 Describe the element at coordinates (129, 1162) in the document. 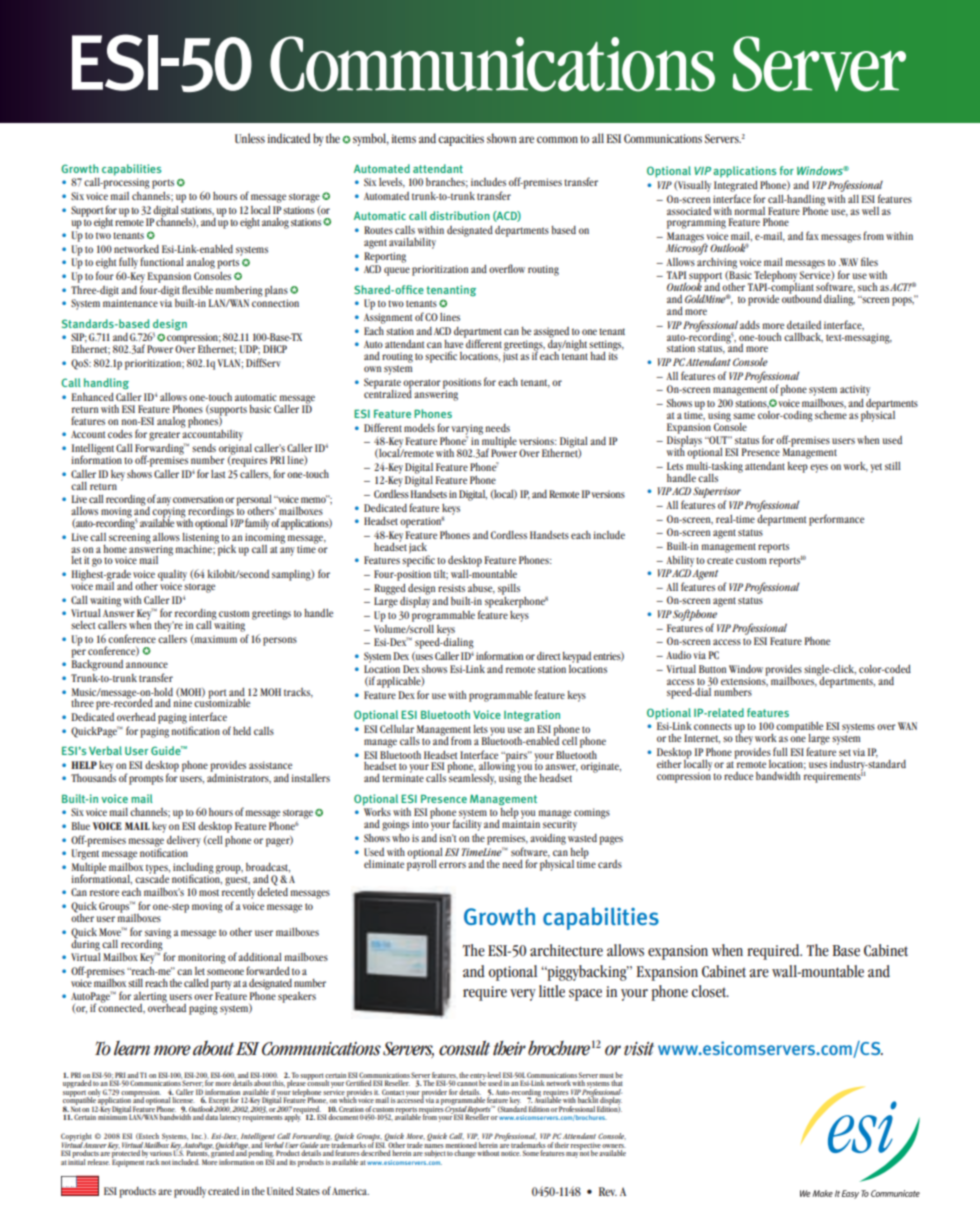

I see `Equipment` at that location.
